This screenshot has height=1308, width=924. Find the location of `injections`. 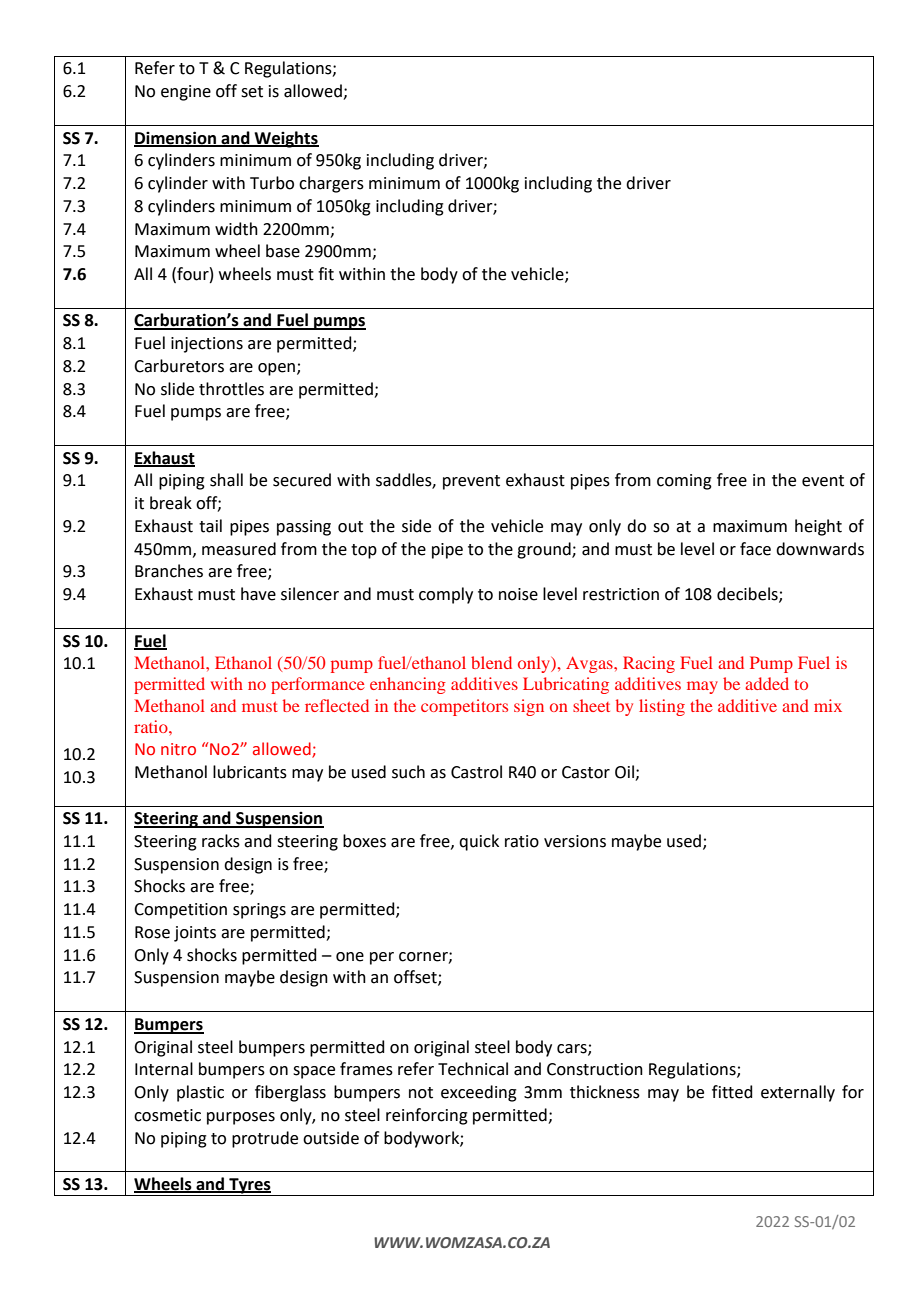

injections is located at coordinates (207, 345).
